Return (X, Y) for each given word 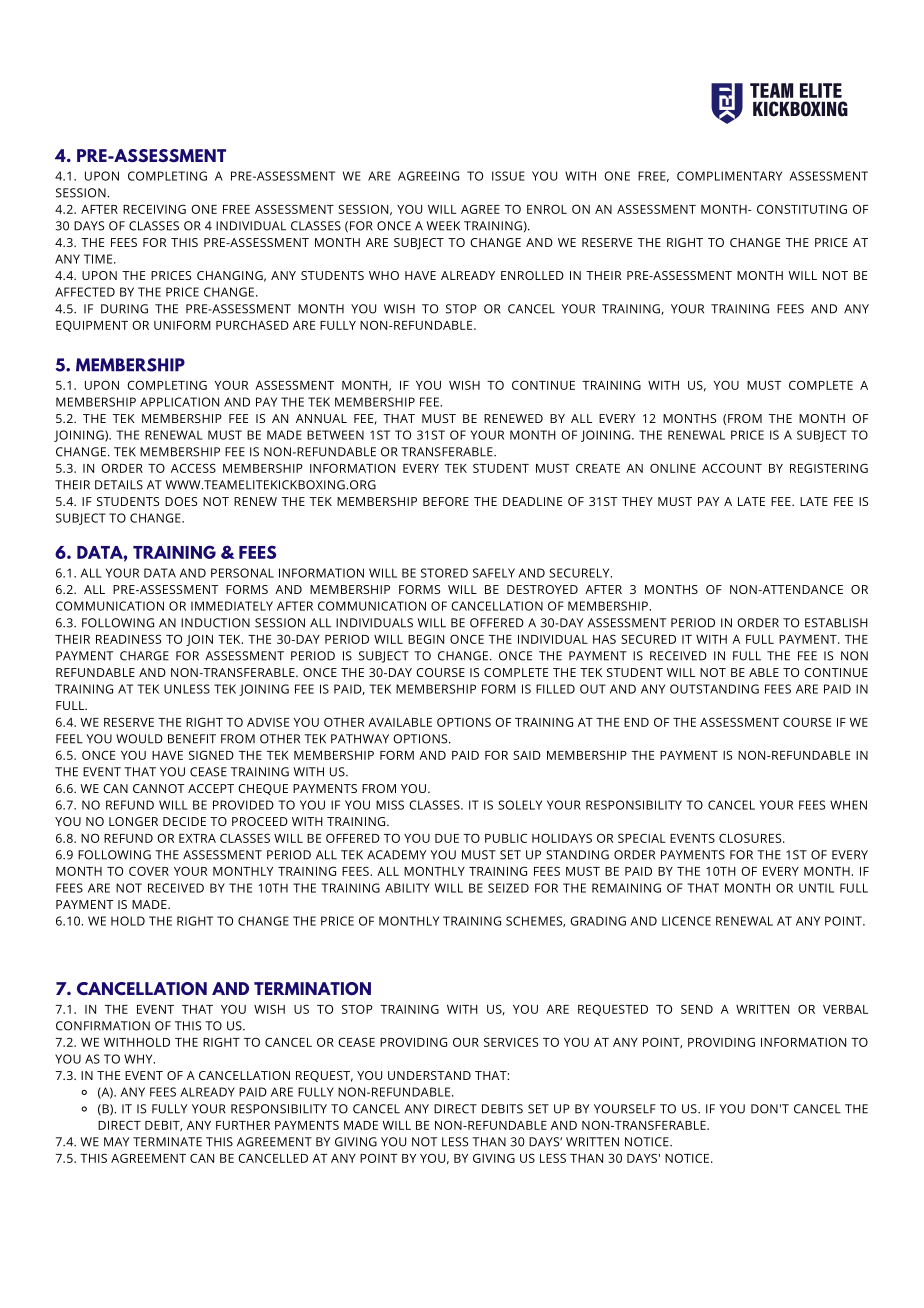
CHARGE (144, 656)
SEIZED (508, 888)
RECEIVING (154, 209)
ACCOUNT (732, 468)
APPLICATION (179, 402)
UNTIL (816, 888)
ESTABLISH (836, 623)
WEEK (443, 226)
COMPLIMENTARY (729, 176)
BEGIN (426, 639)
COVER (149, 871)
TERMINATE (167, 1142)
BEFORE (446, 501)
